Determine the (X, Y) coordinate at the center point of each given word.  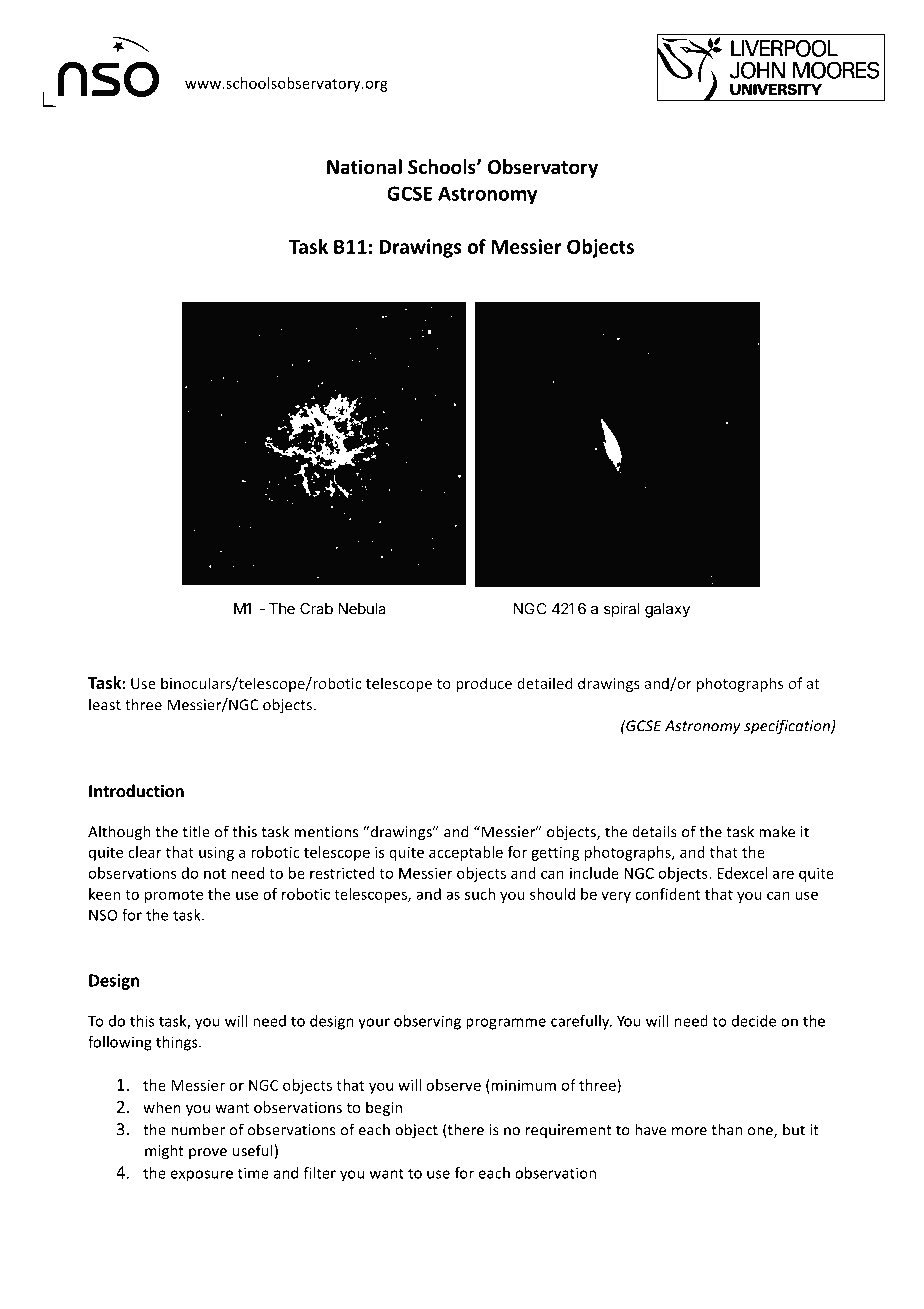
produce (484, 684)
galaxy (667, 610)
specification (788, 727)
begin (384, 1108)
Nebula (362, 609)
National (364, 167)
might (164, 1152)
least (105, 705)
